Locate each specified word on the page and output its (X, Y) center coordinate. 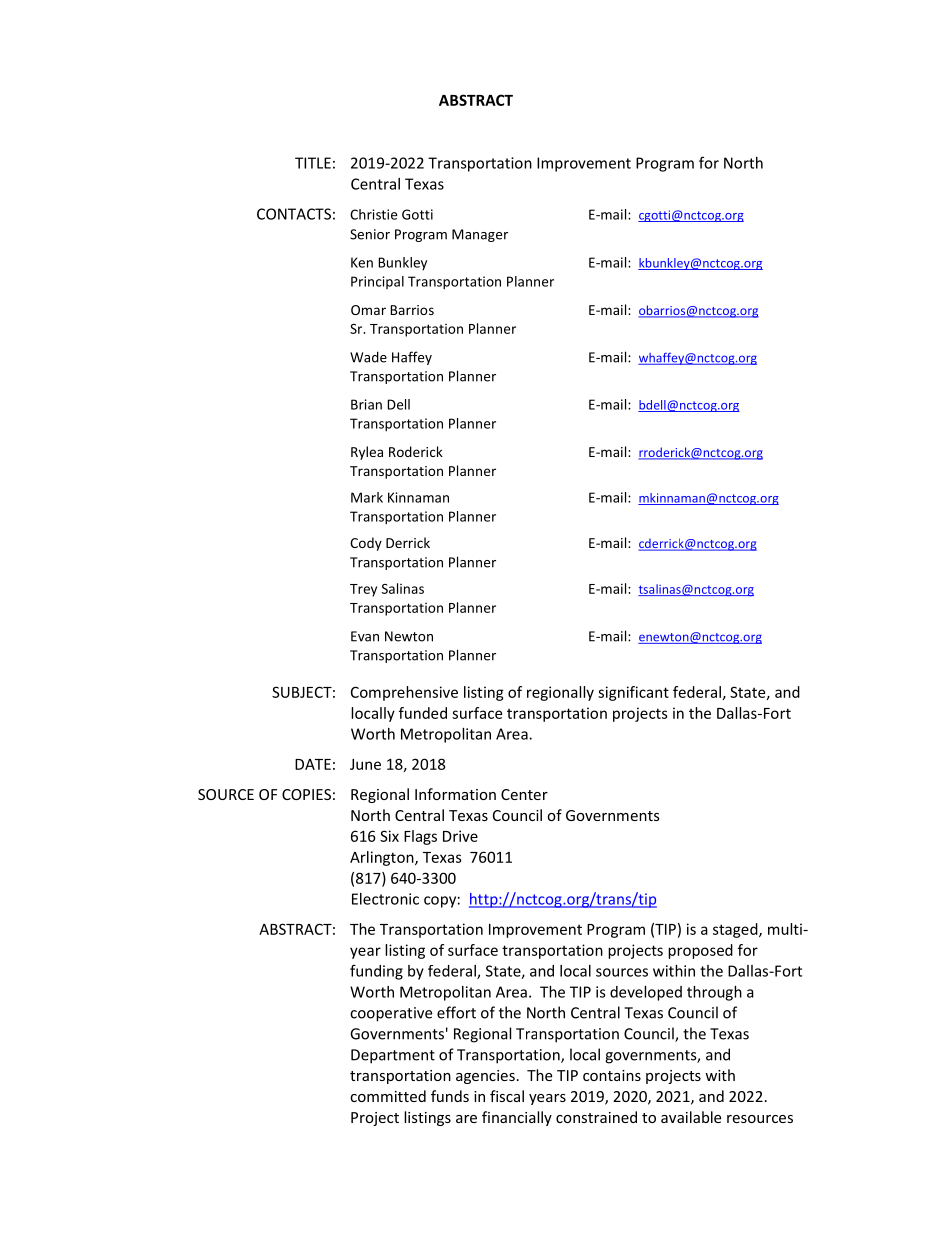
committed (388, 1096)
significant (633, 693)
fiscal (507, 1096)
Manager (480, 235)
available (691, 1117)
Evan (365, 636)
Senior (370, 234)
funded (423, 713)
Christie (373, 214)
